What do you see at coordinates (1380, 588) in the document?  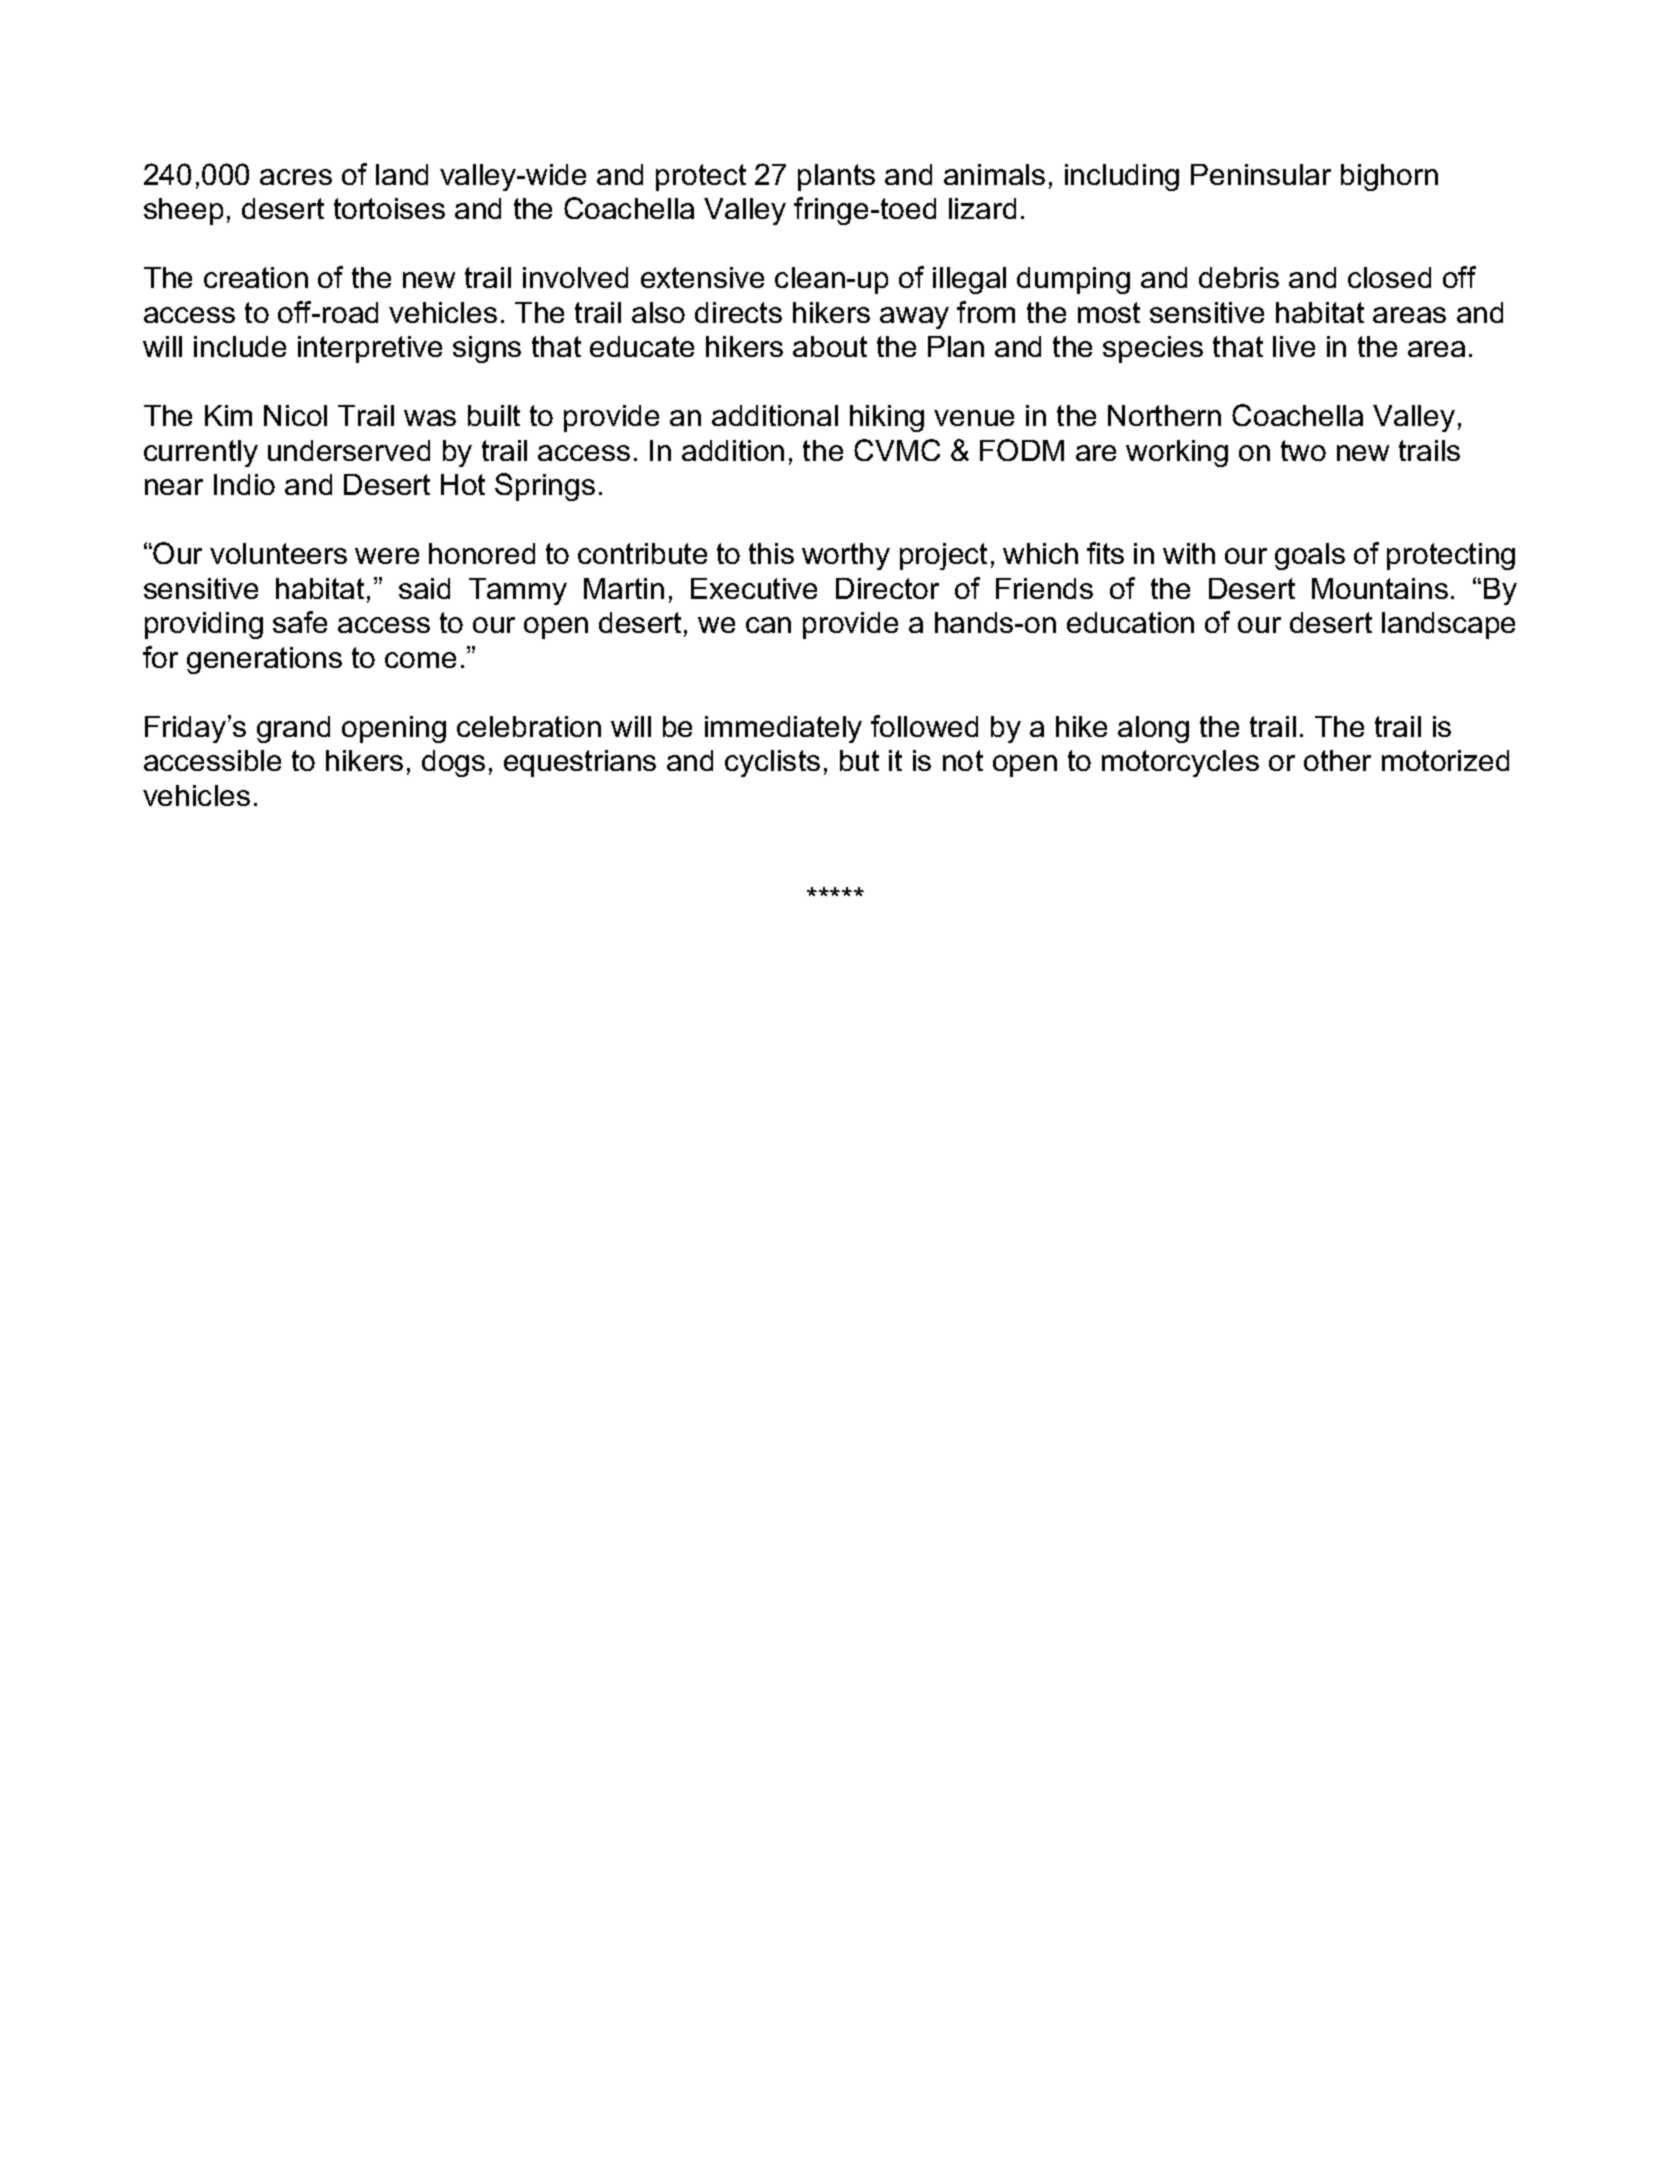 I see `Mountains` at bounding box center [1380, 588].
